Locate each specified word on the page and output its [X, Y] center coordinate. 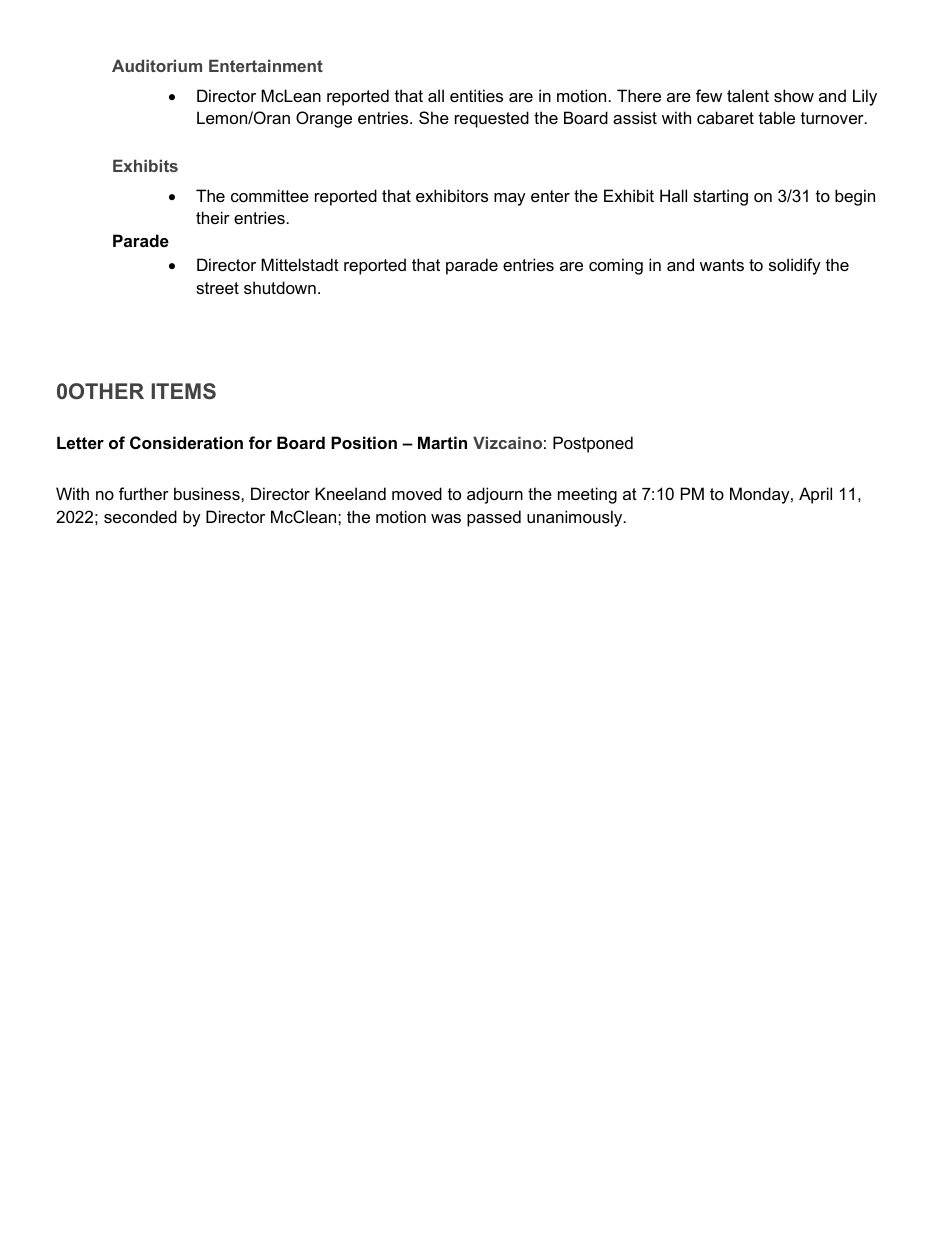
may [510, 199]
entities [476, 95]
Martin [442, 442]
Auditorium [157, 65]
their [213, 217]
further [144, 493]
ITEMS [183, 391]
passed [494, 518]
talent [748, 95]
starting [720, 197]
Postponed [593, 444]
